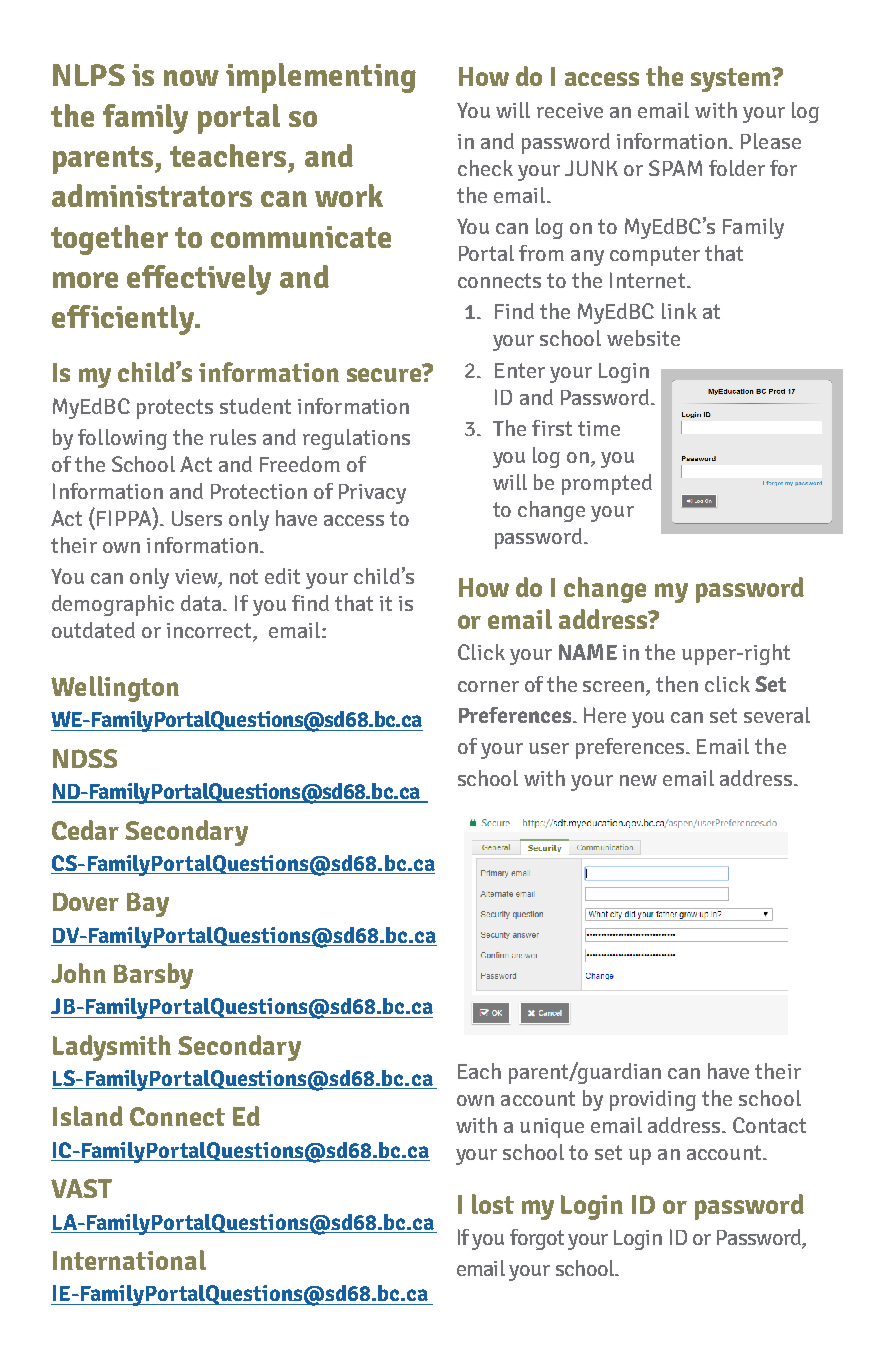 Image resolution: width=887 pixels, height=1372 pixels. I want to click on corner, so click(488, 686).
